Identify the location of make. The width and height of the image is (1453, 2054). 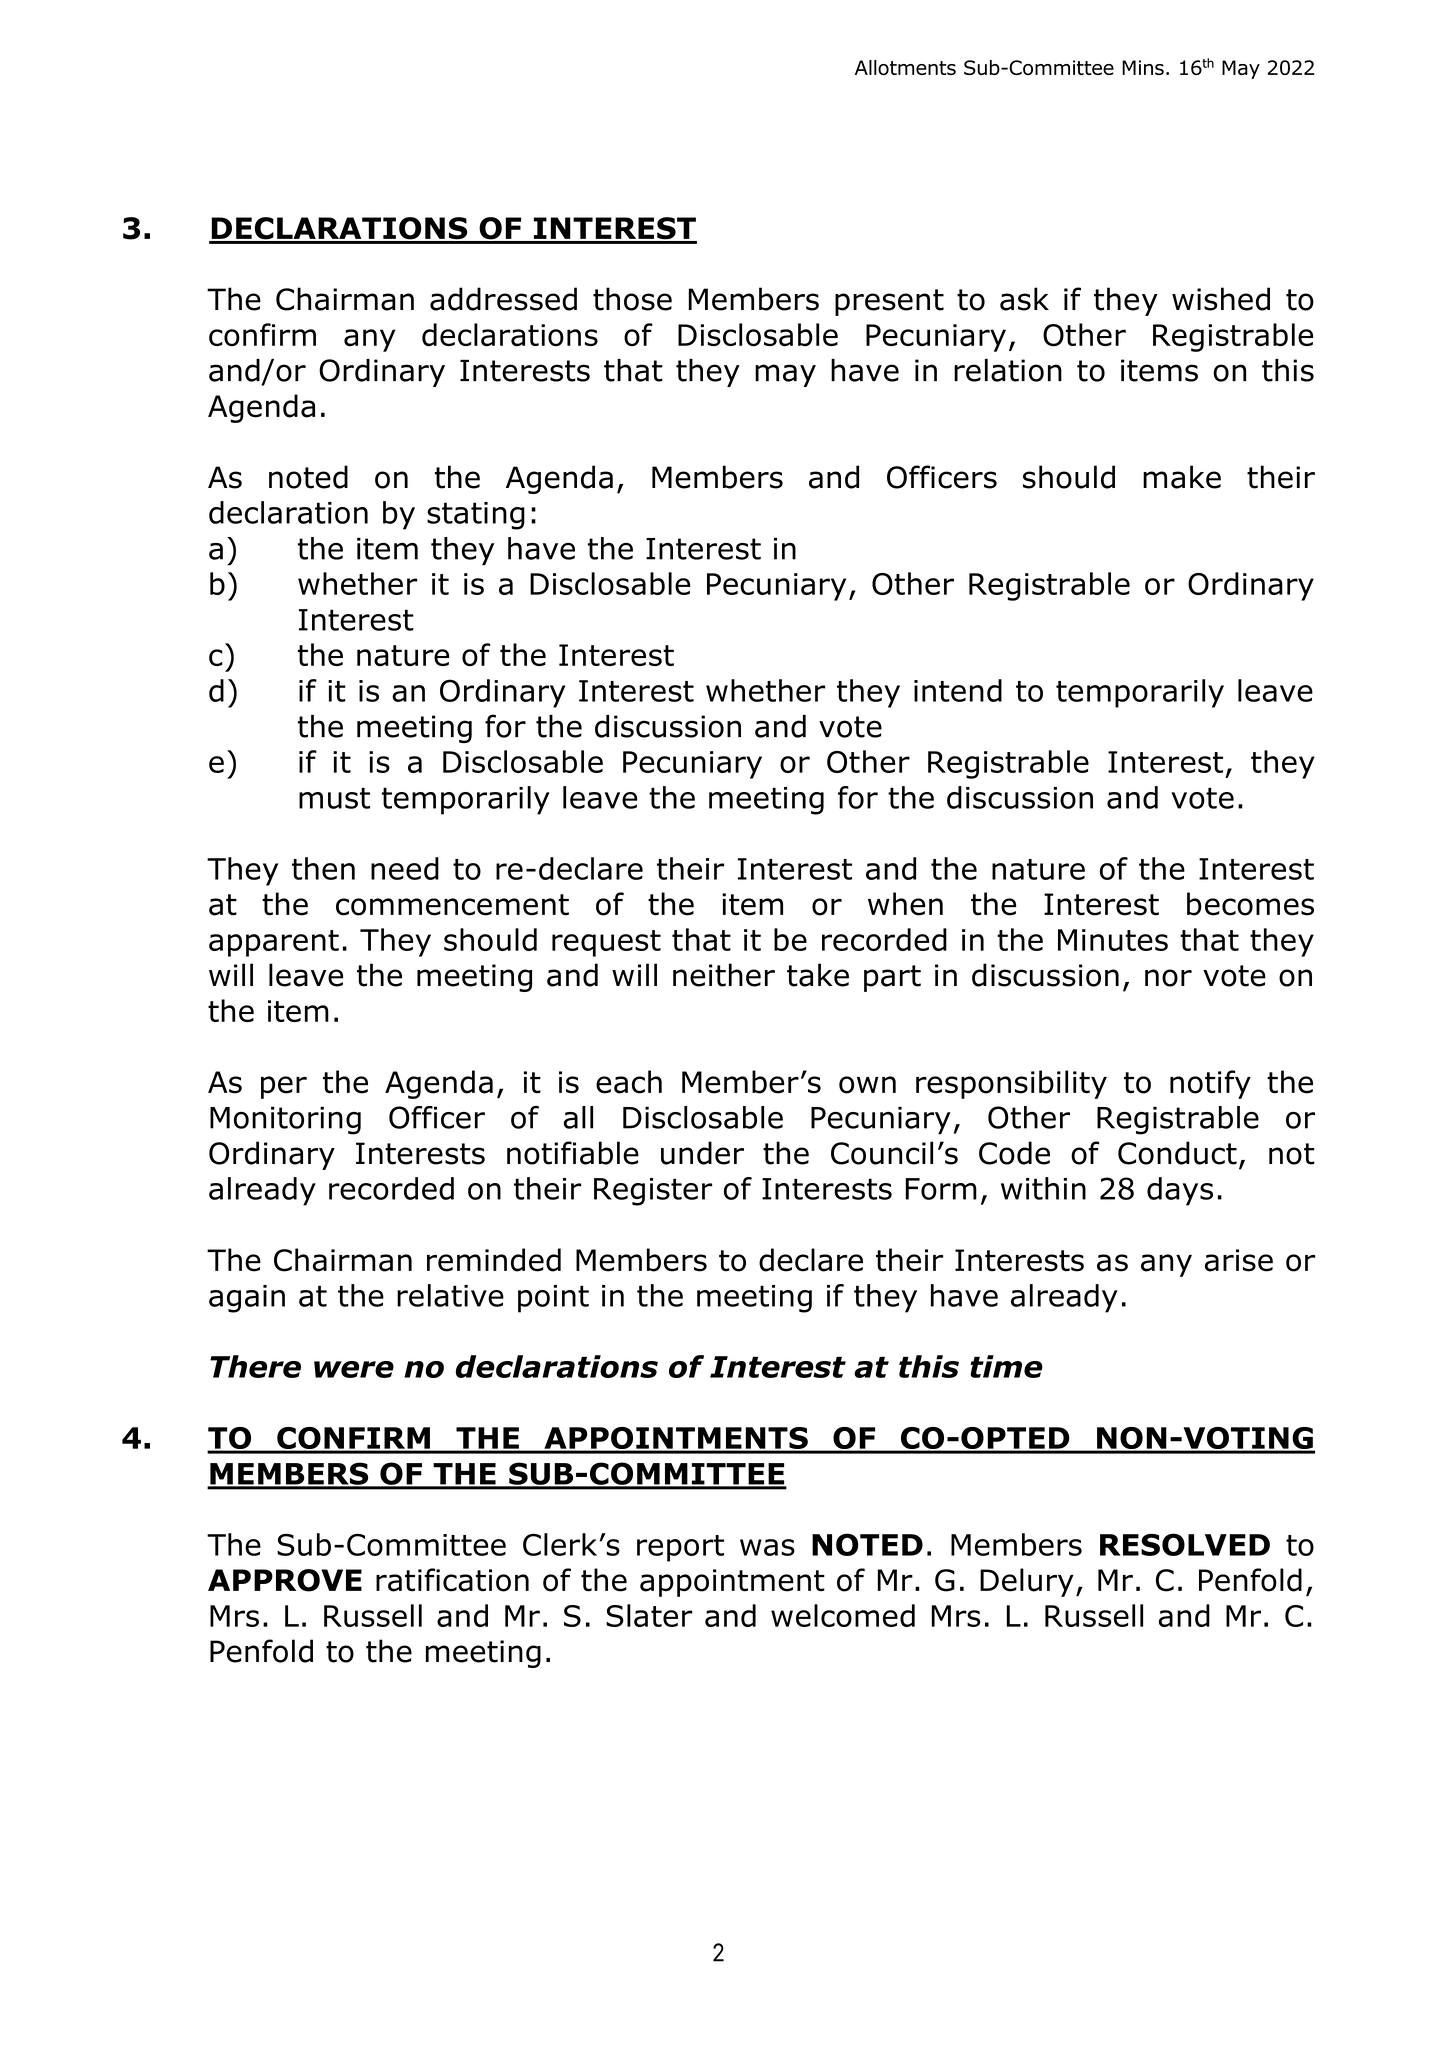
(1182, 477).
